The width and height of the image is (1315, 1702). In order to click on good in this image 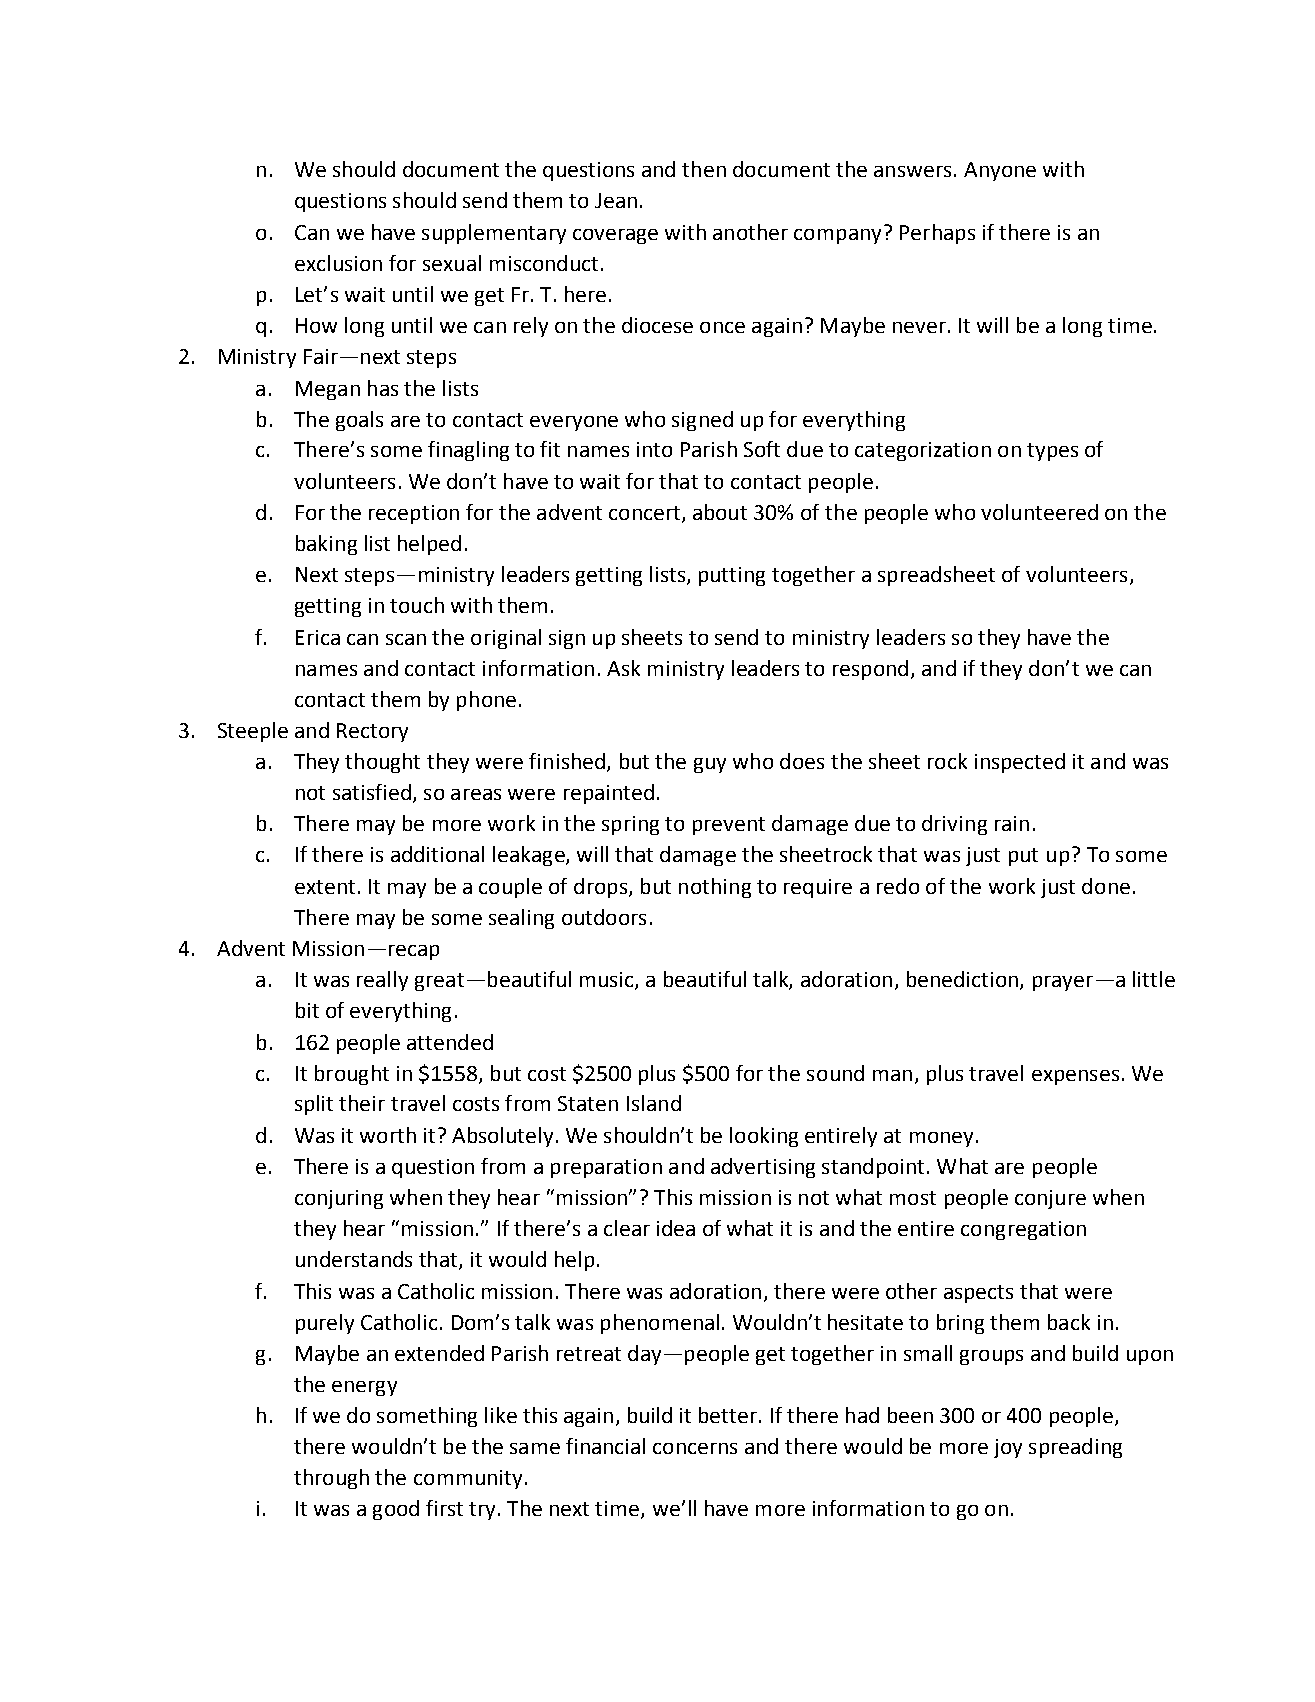, I will do `click(396, 1510)`.
